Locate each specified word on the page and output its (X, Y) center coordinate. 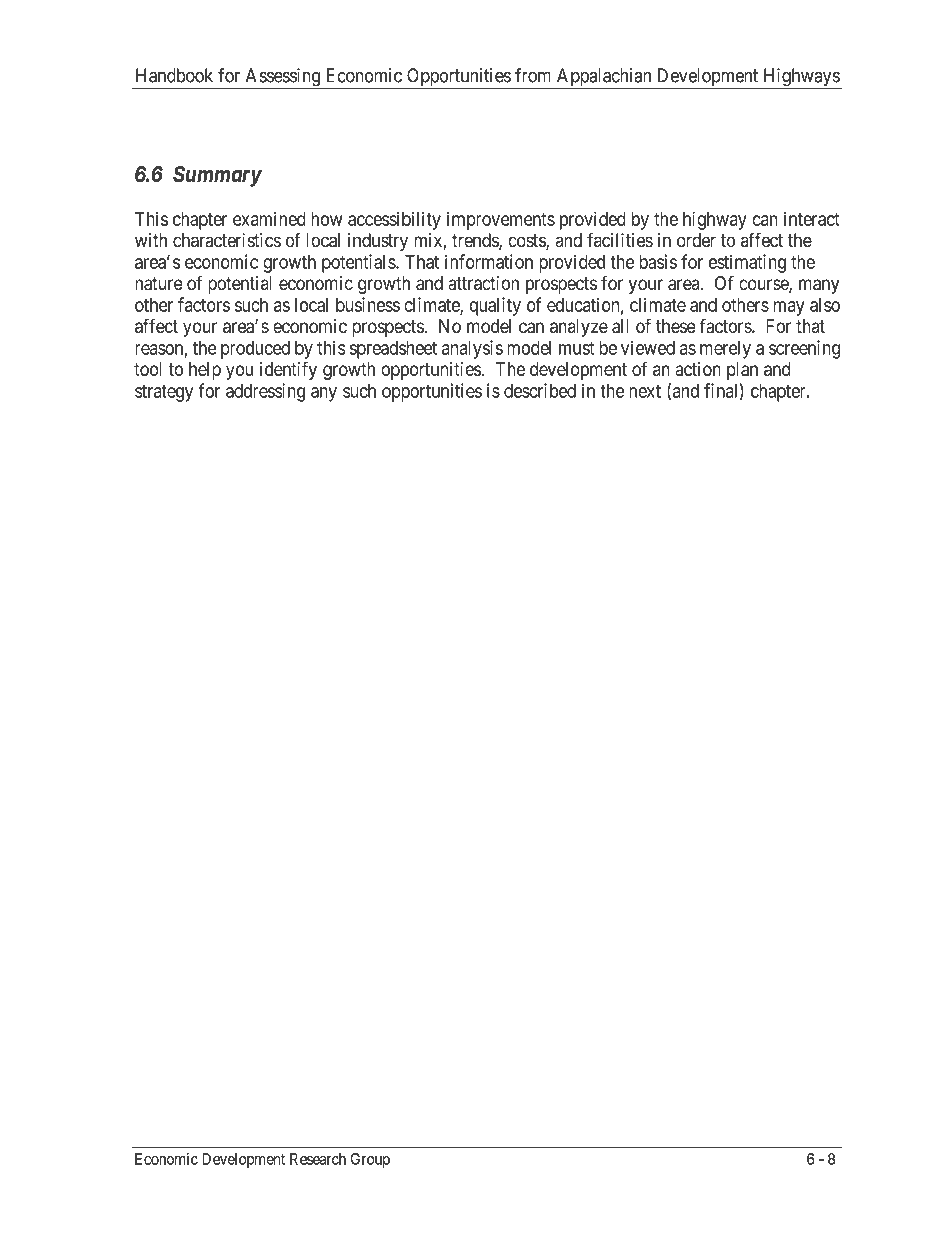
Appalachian (604, 78)
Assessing (282, 78)
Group (370, 1160)
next (645, 391)
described (540, 390)
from (533, 75)
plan (742, 371)
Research (318, 1159)
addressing (265, 392)
